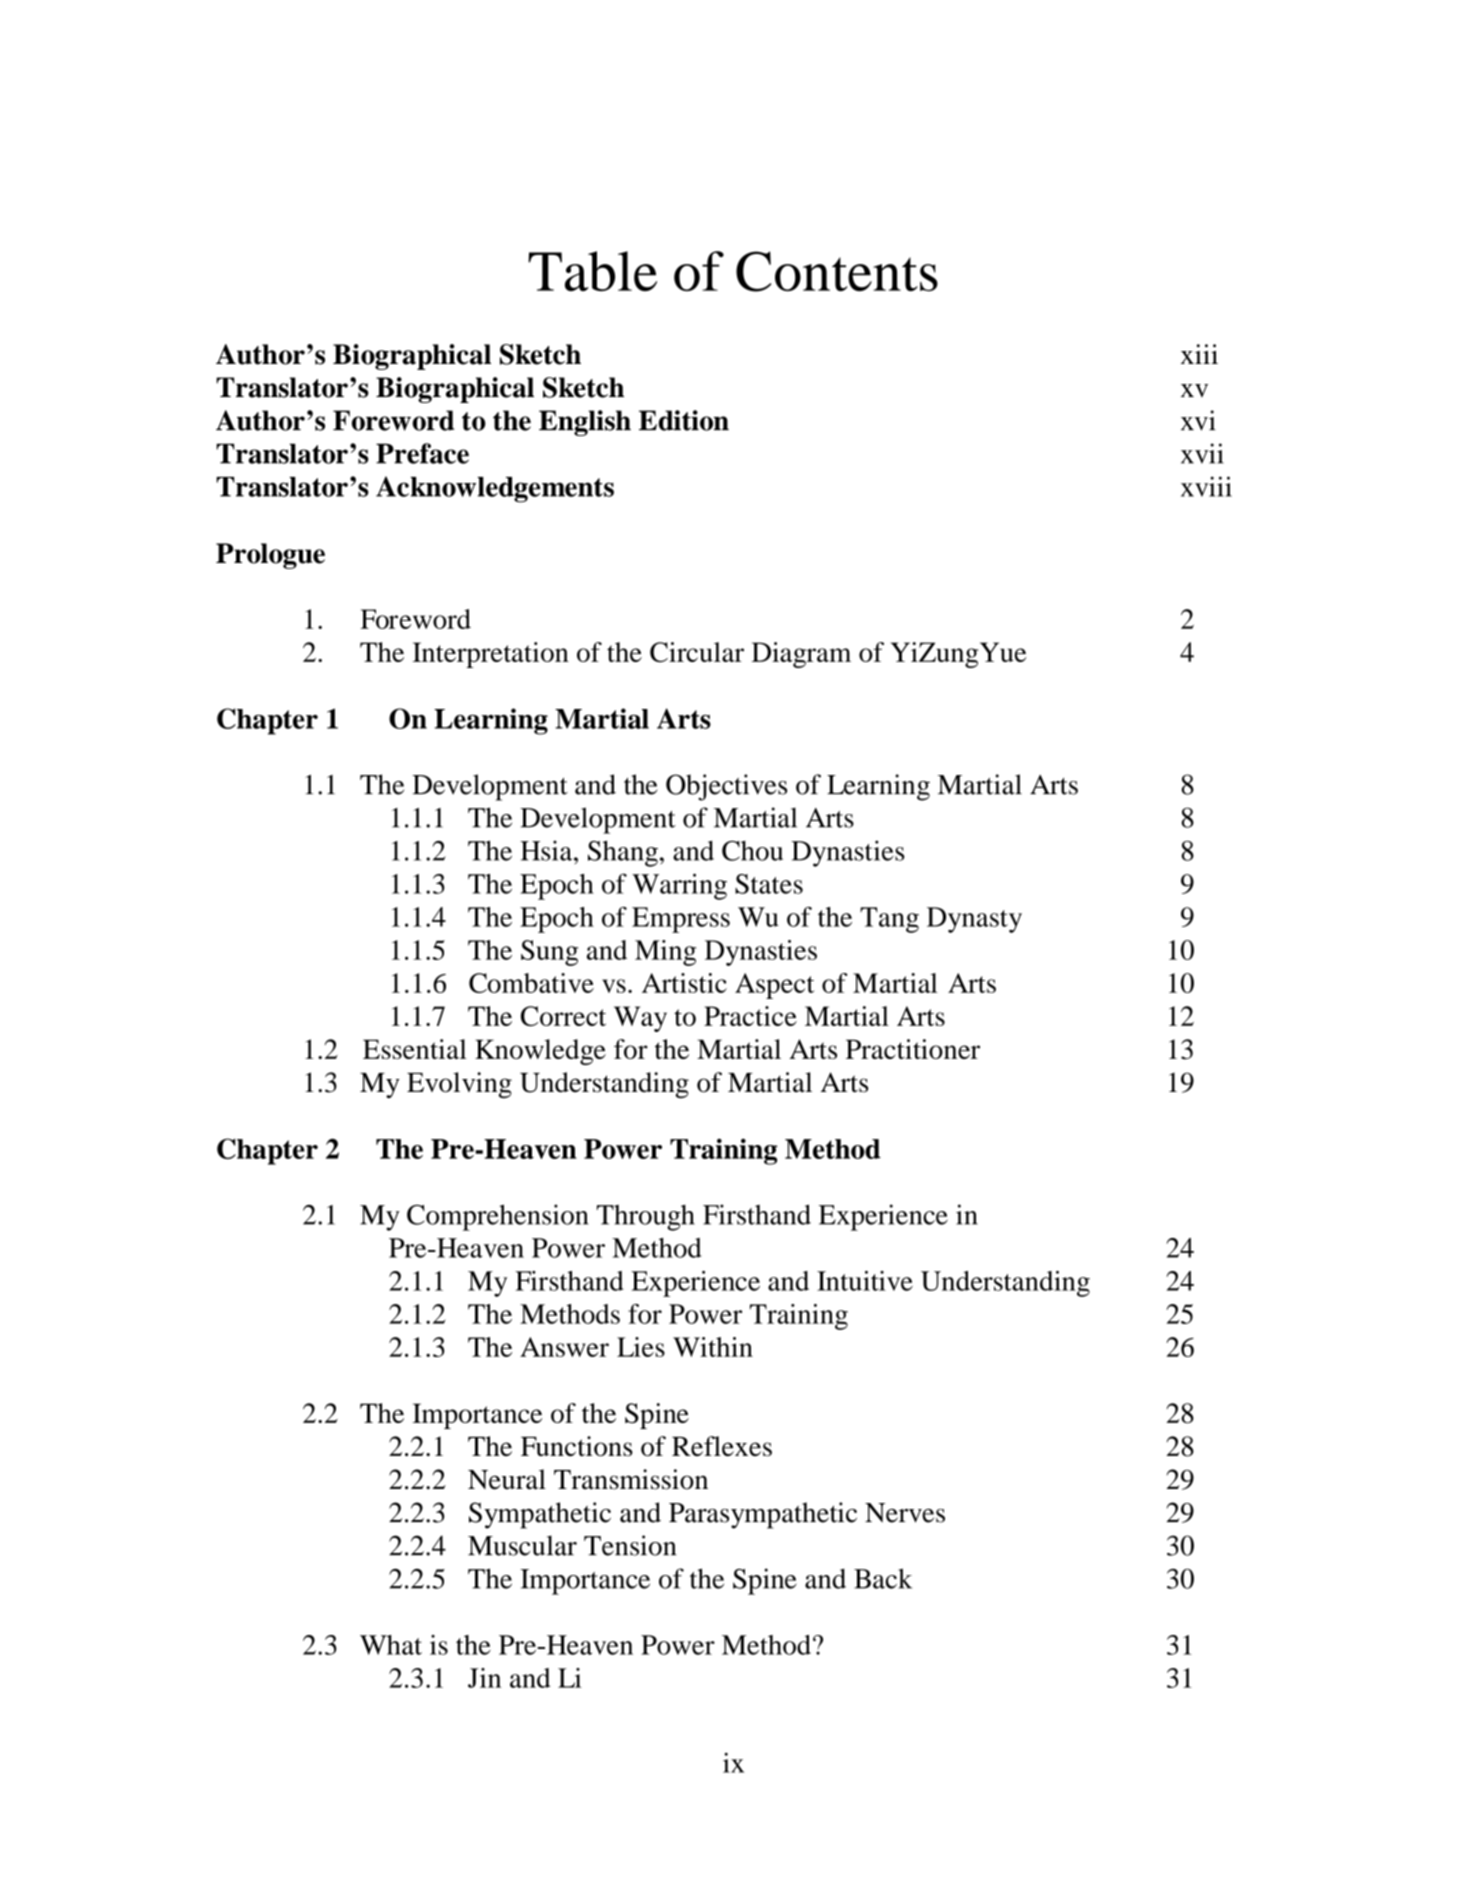  What do you see at coordinates (422, 453) in the image?
I see `Preface` at bounding box center [422, 453].
